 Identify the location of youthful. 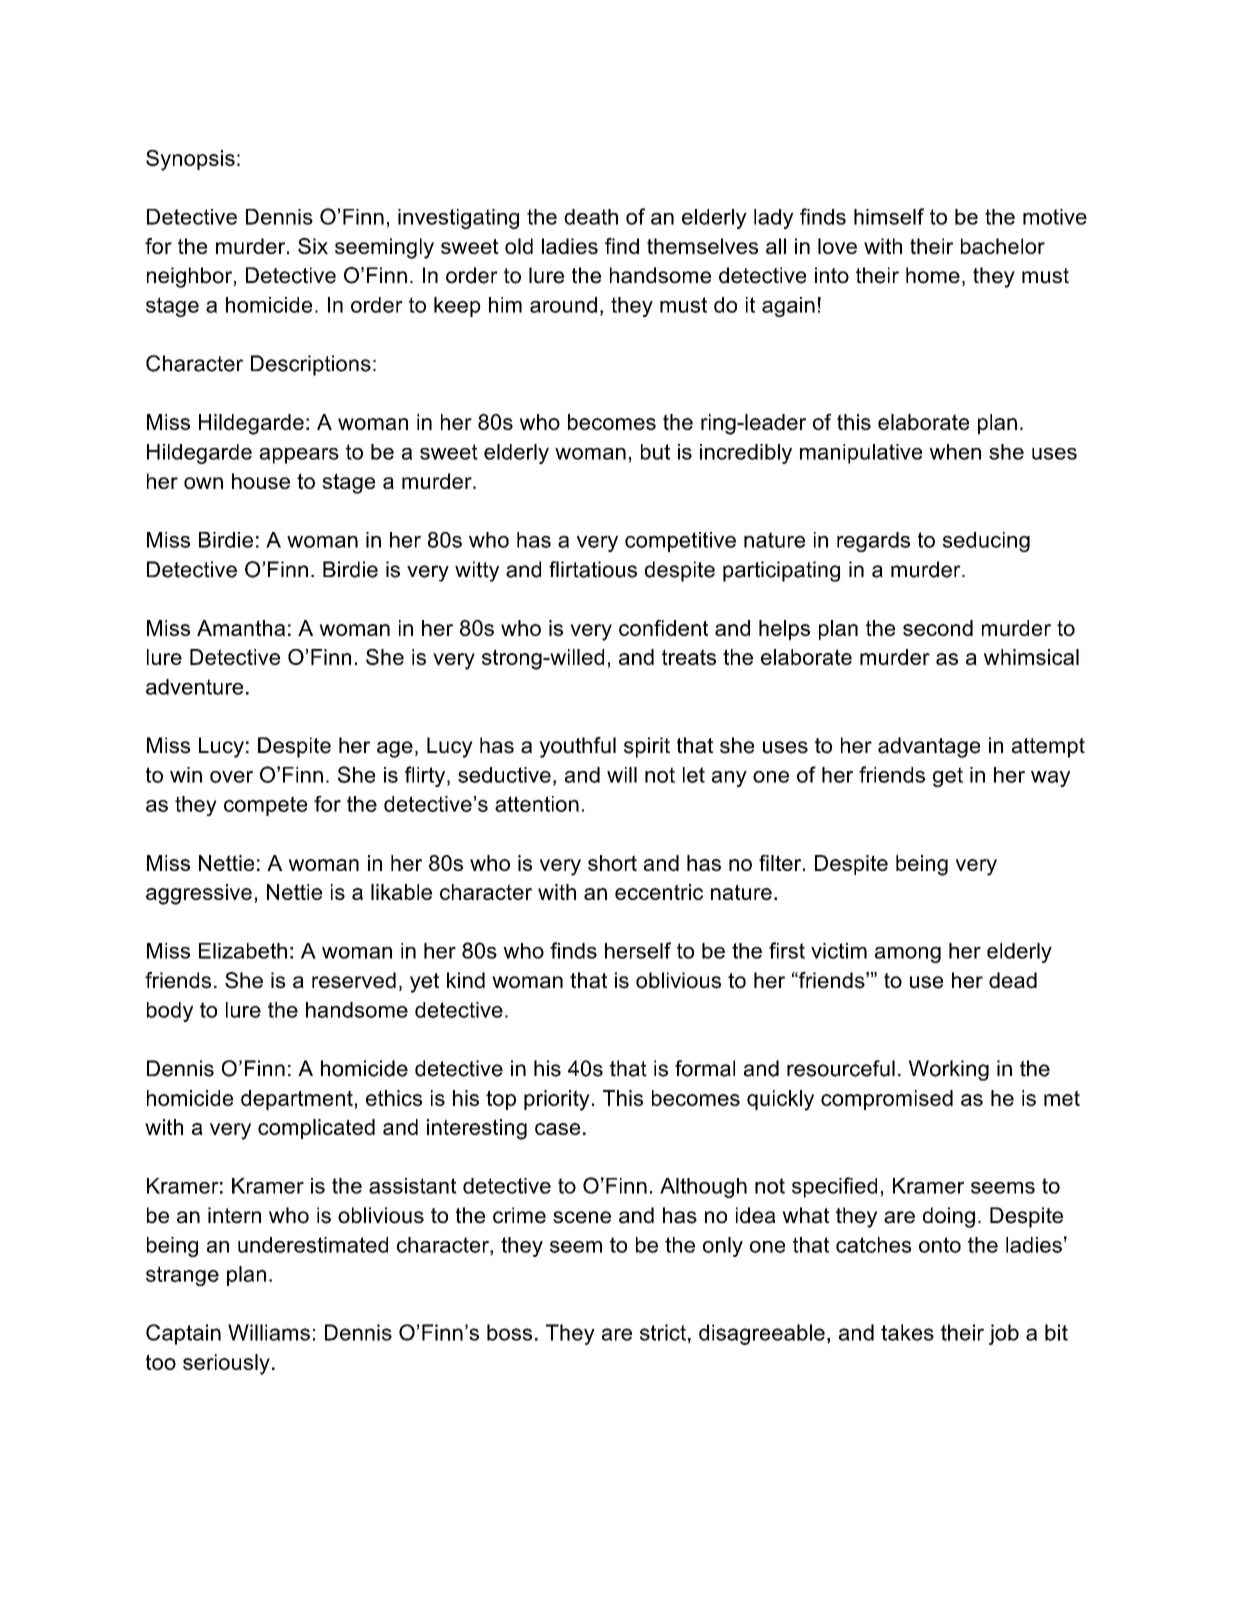
(577, 747).
